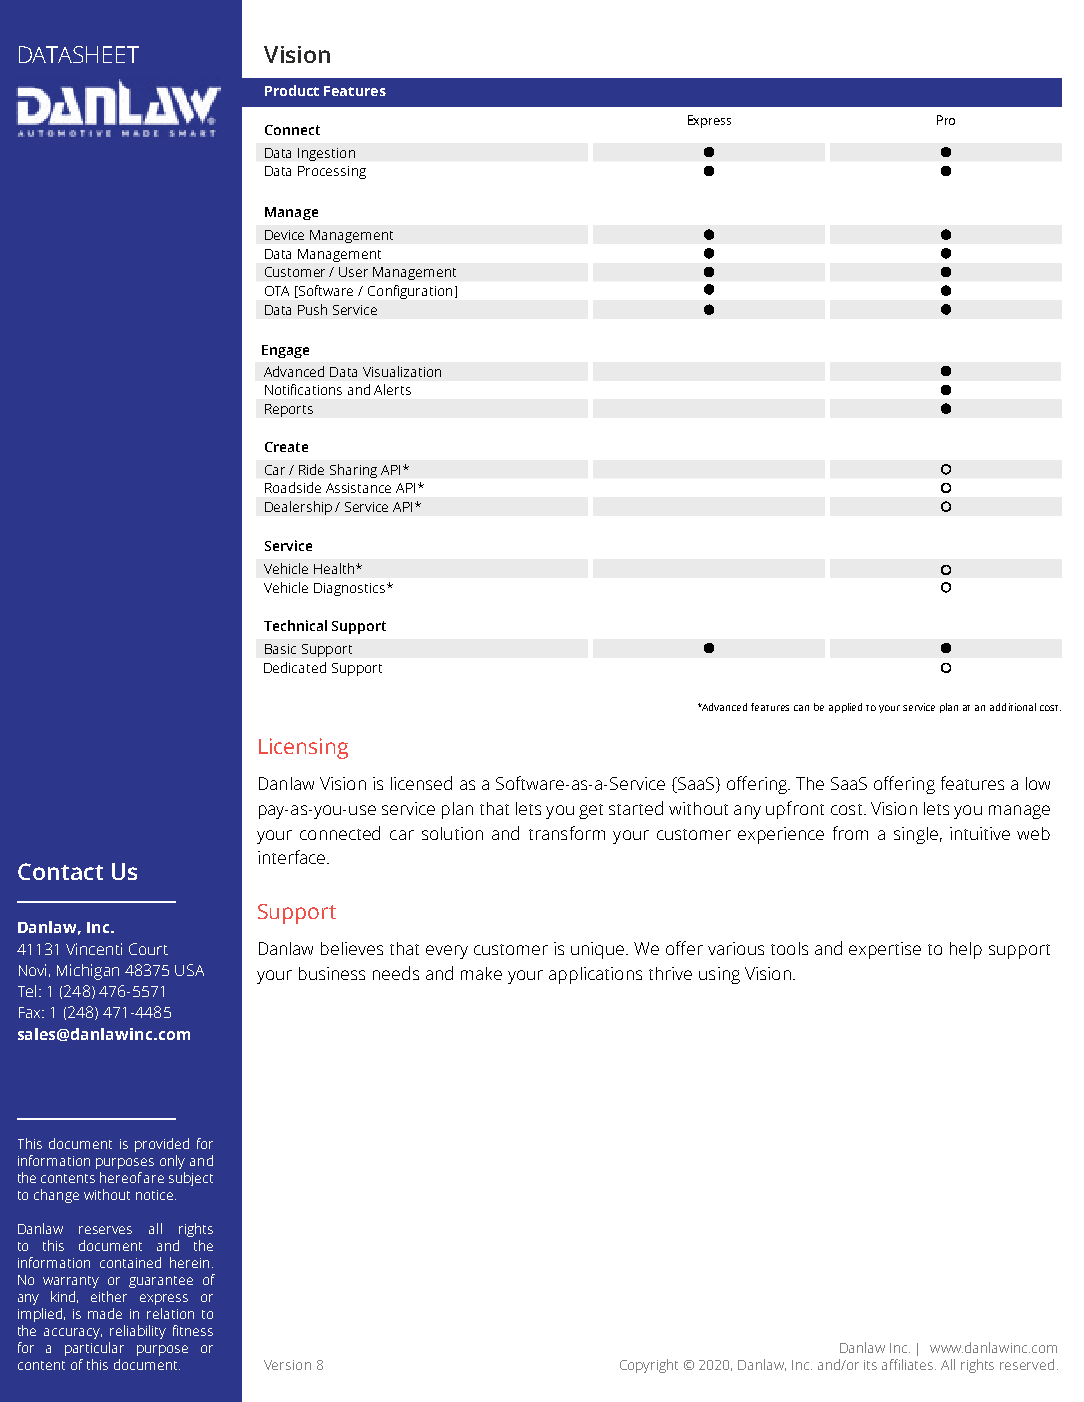  What do you see at coordinates (845, 708) in the screenshot?
I see `applied` at bounding box center [845, 708].
